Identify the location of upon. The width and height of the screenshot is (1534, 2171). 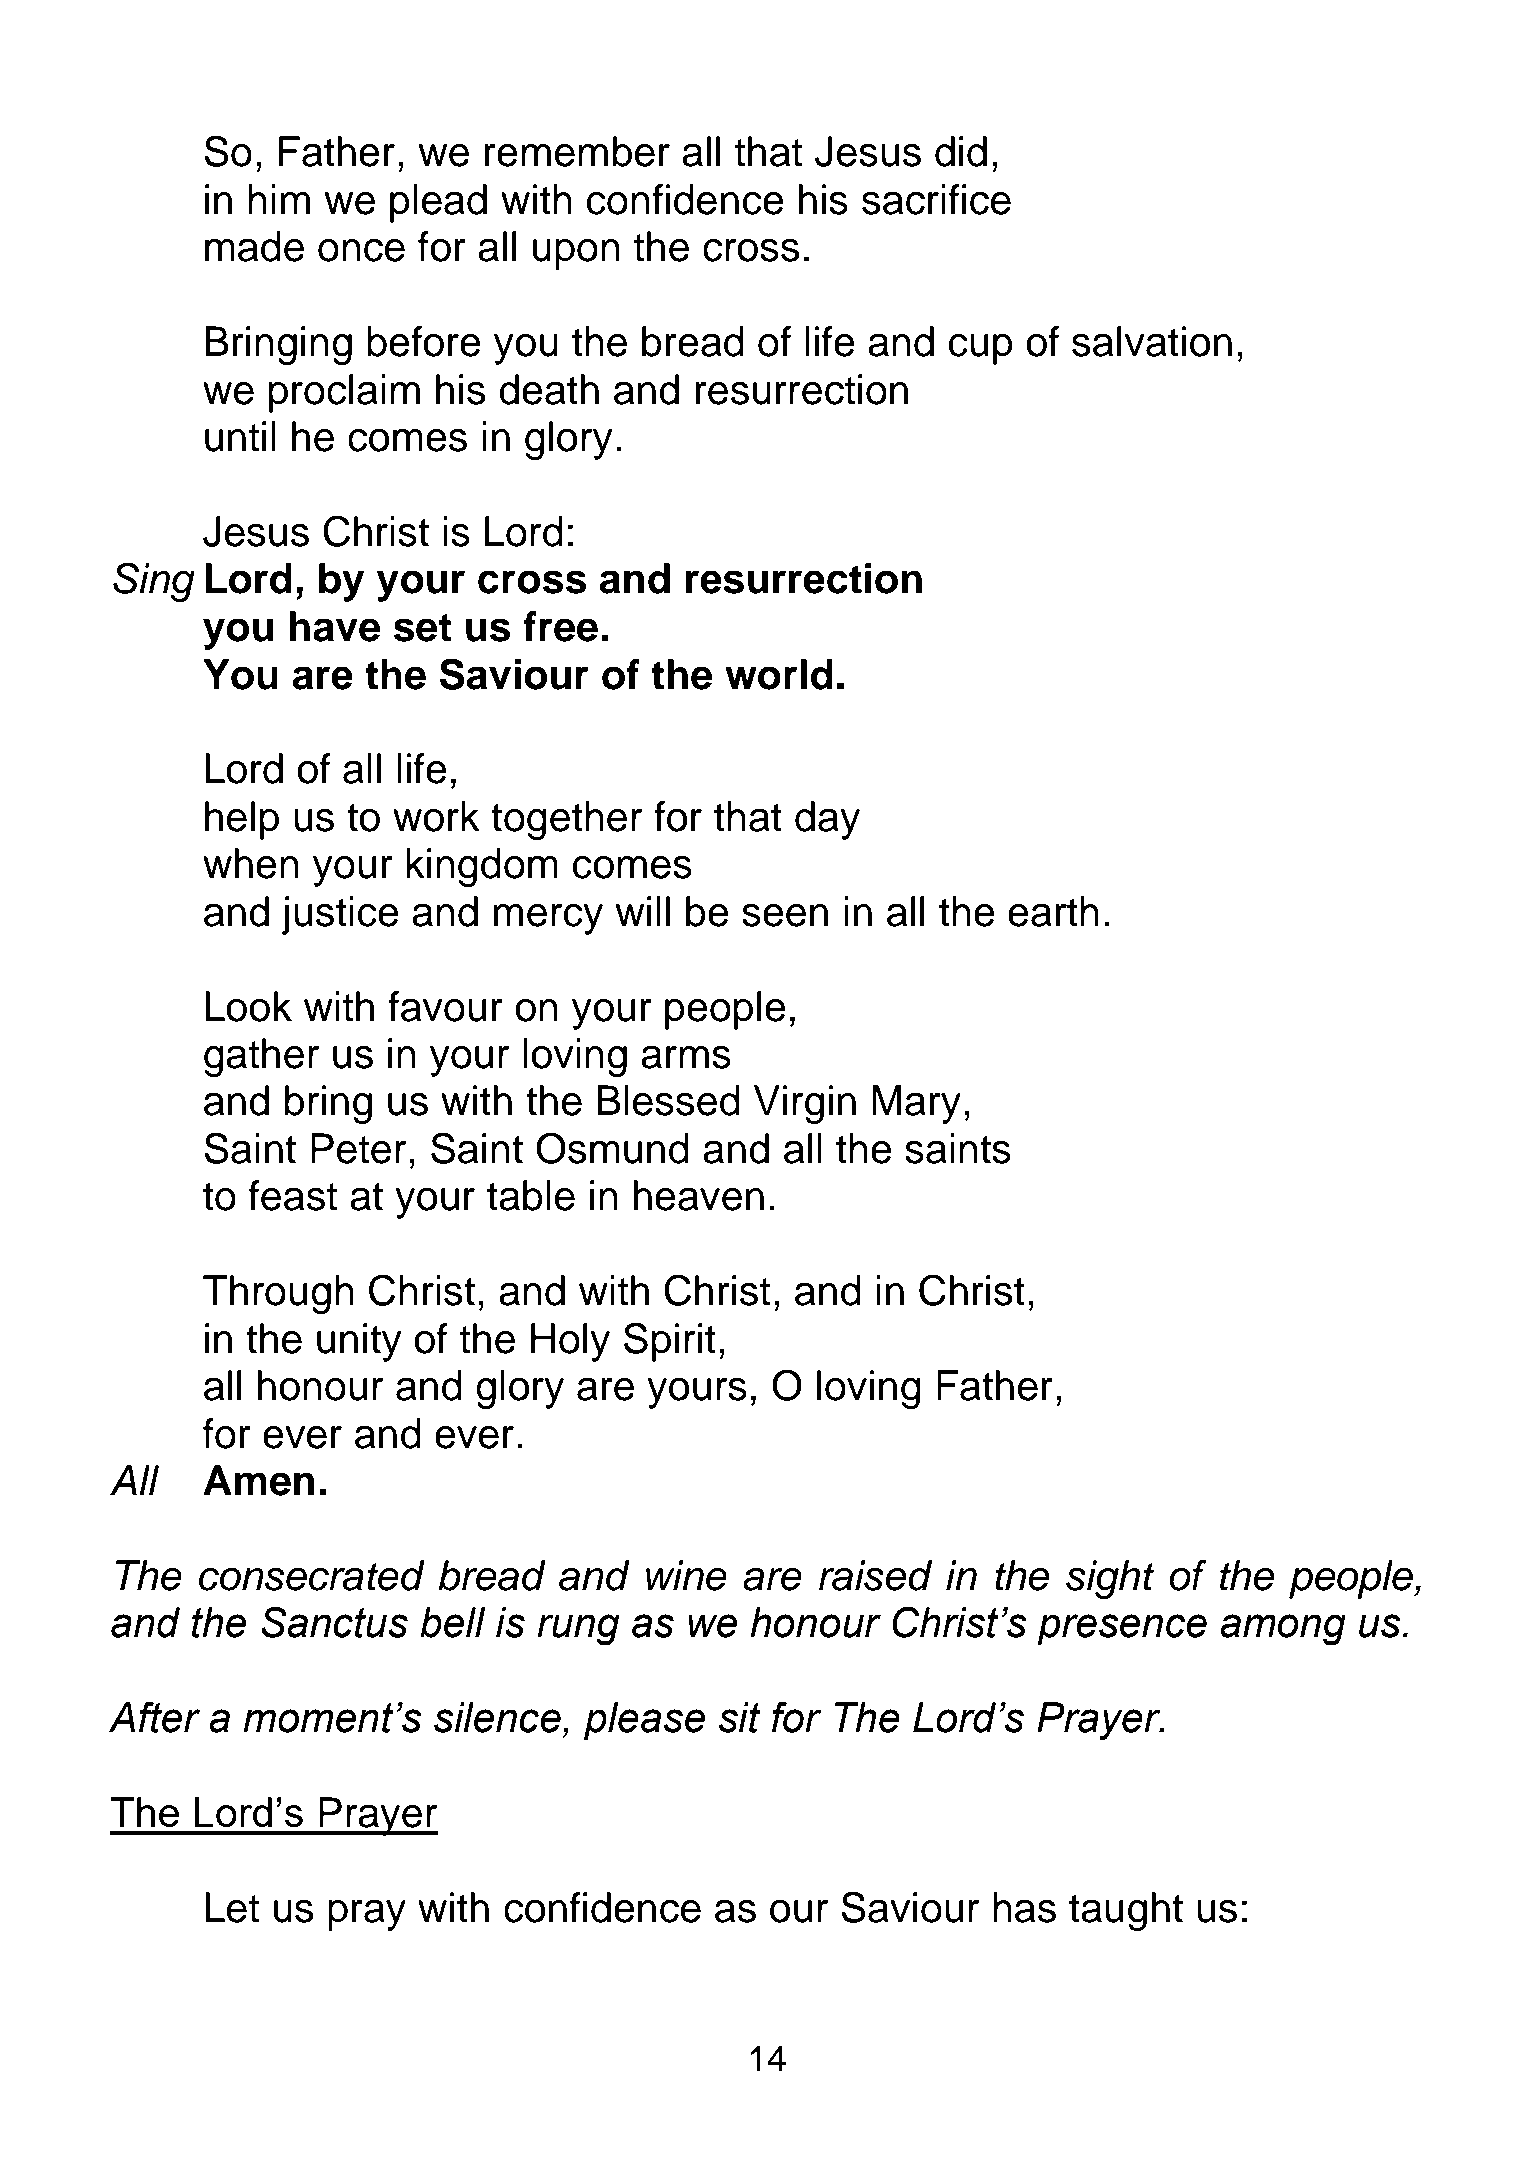
(576, 254).
